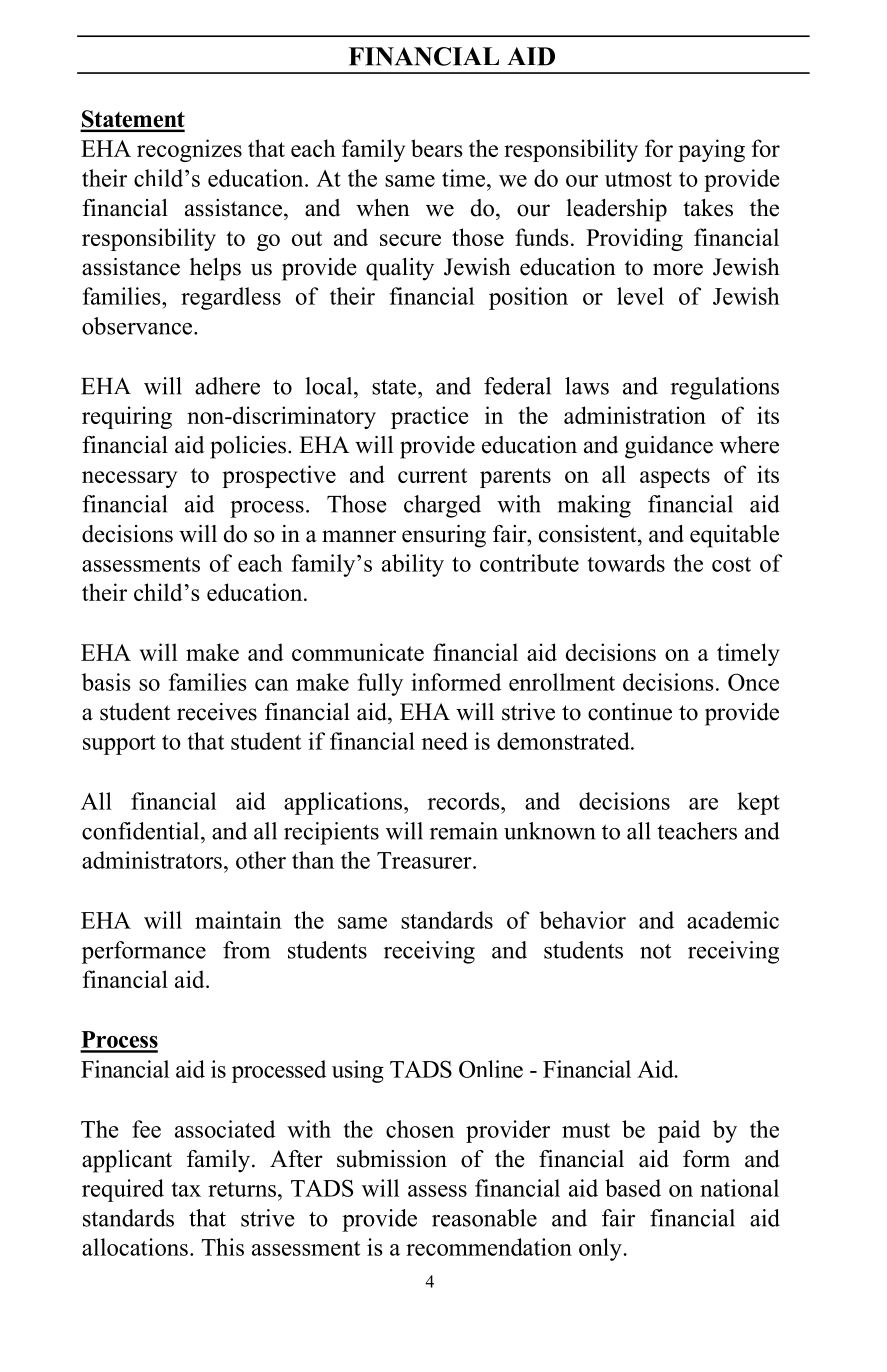  What do you see at coordinates (129, 479) in the page?
I see `necessary` at bounding box center [129, 479].
